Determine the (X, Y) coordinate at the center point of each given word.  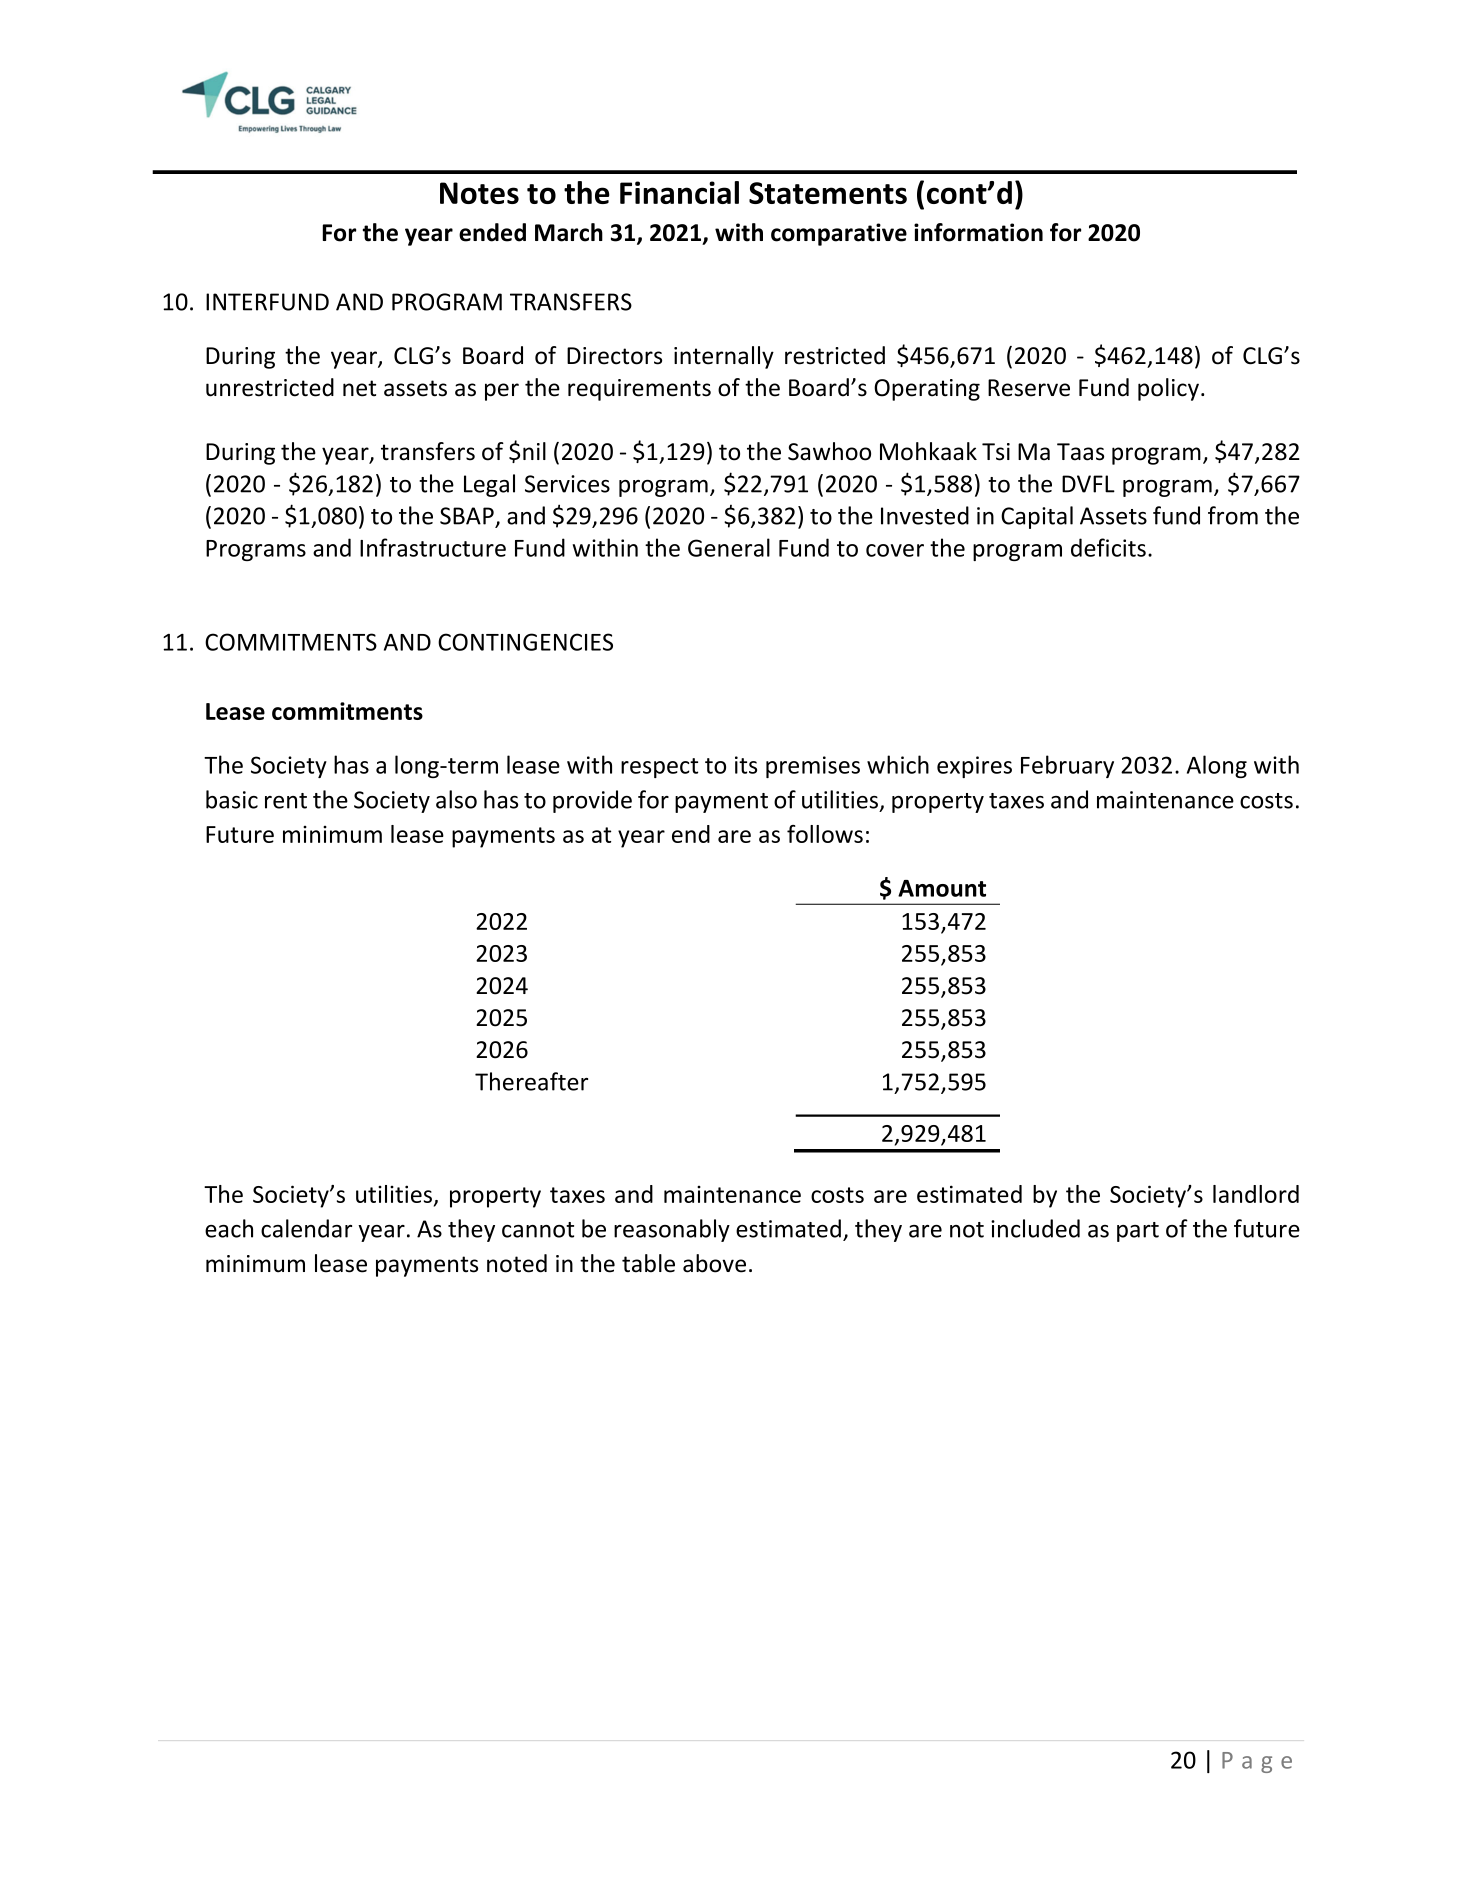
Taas (1080, 452)
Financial (679, 192)
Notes (479, 193)
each (229, 1228)
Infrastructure (433, 547)
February (1067, 766)
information (978, 232)
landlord (1256, 1194)
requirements (639, 390)
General (729, 547)
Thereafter (531, 1081)
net (359, 388)
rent (286, 801)
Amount (942, 888)
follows (825, 834)
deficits (1108, 547)
